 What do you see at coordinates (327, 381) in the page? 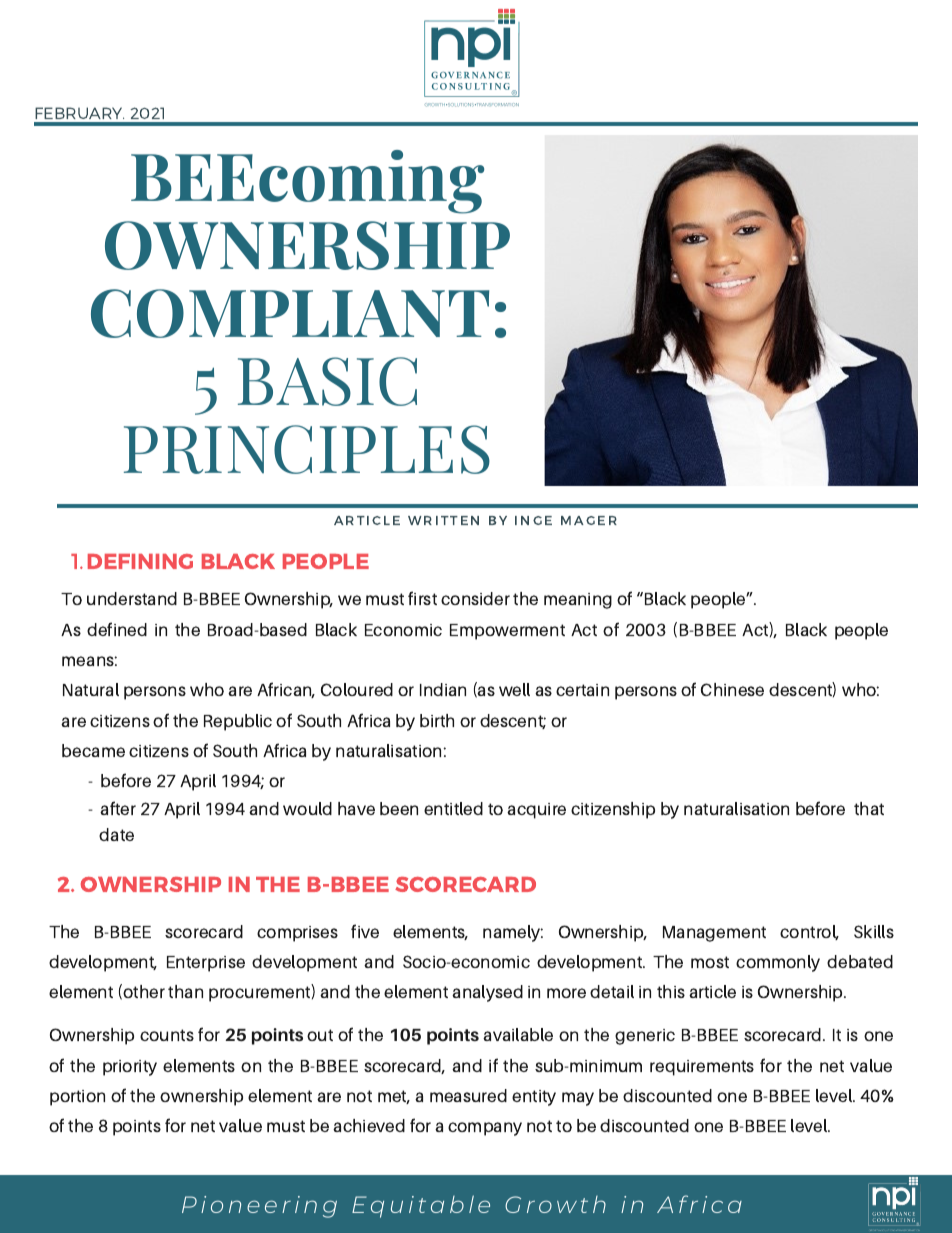
I see `BASIC` at bounding box center [327, 381].
